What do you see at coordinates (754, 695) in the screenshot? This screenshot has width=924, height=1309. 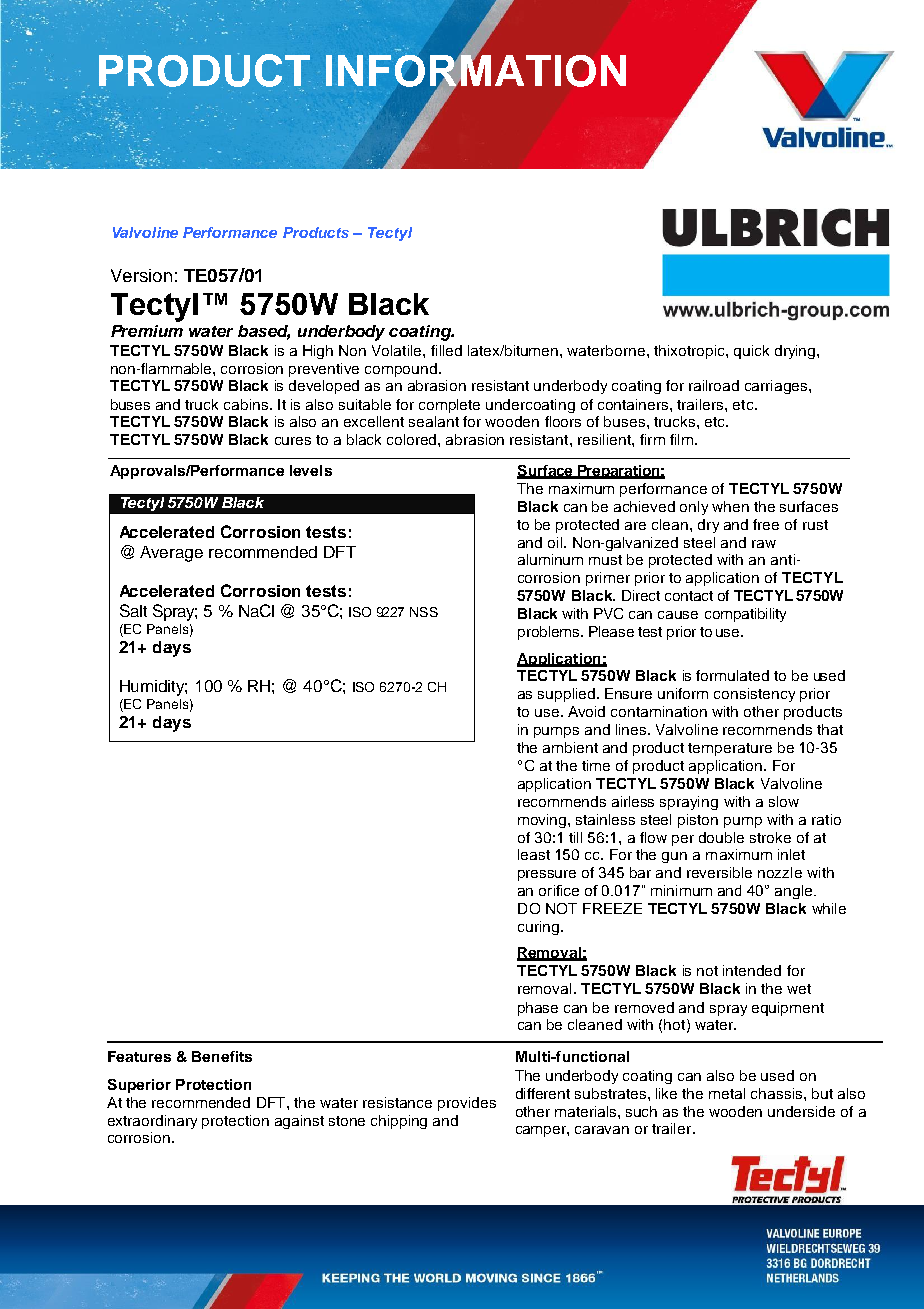 I see `consistency` at bounding box center [754, 695].
